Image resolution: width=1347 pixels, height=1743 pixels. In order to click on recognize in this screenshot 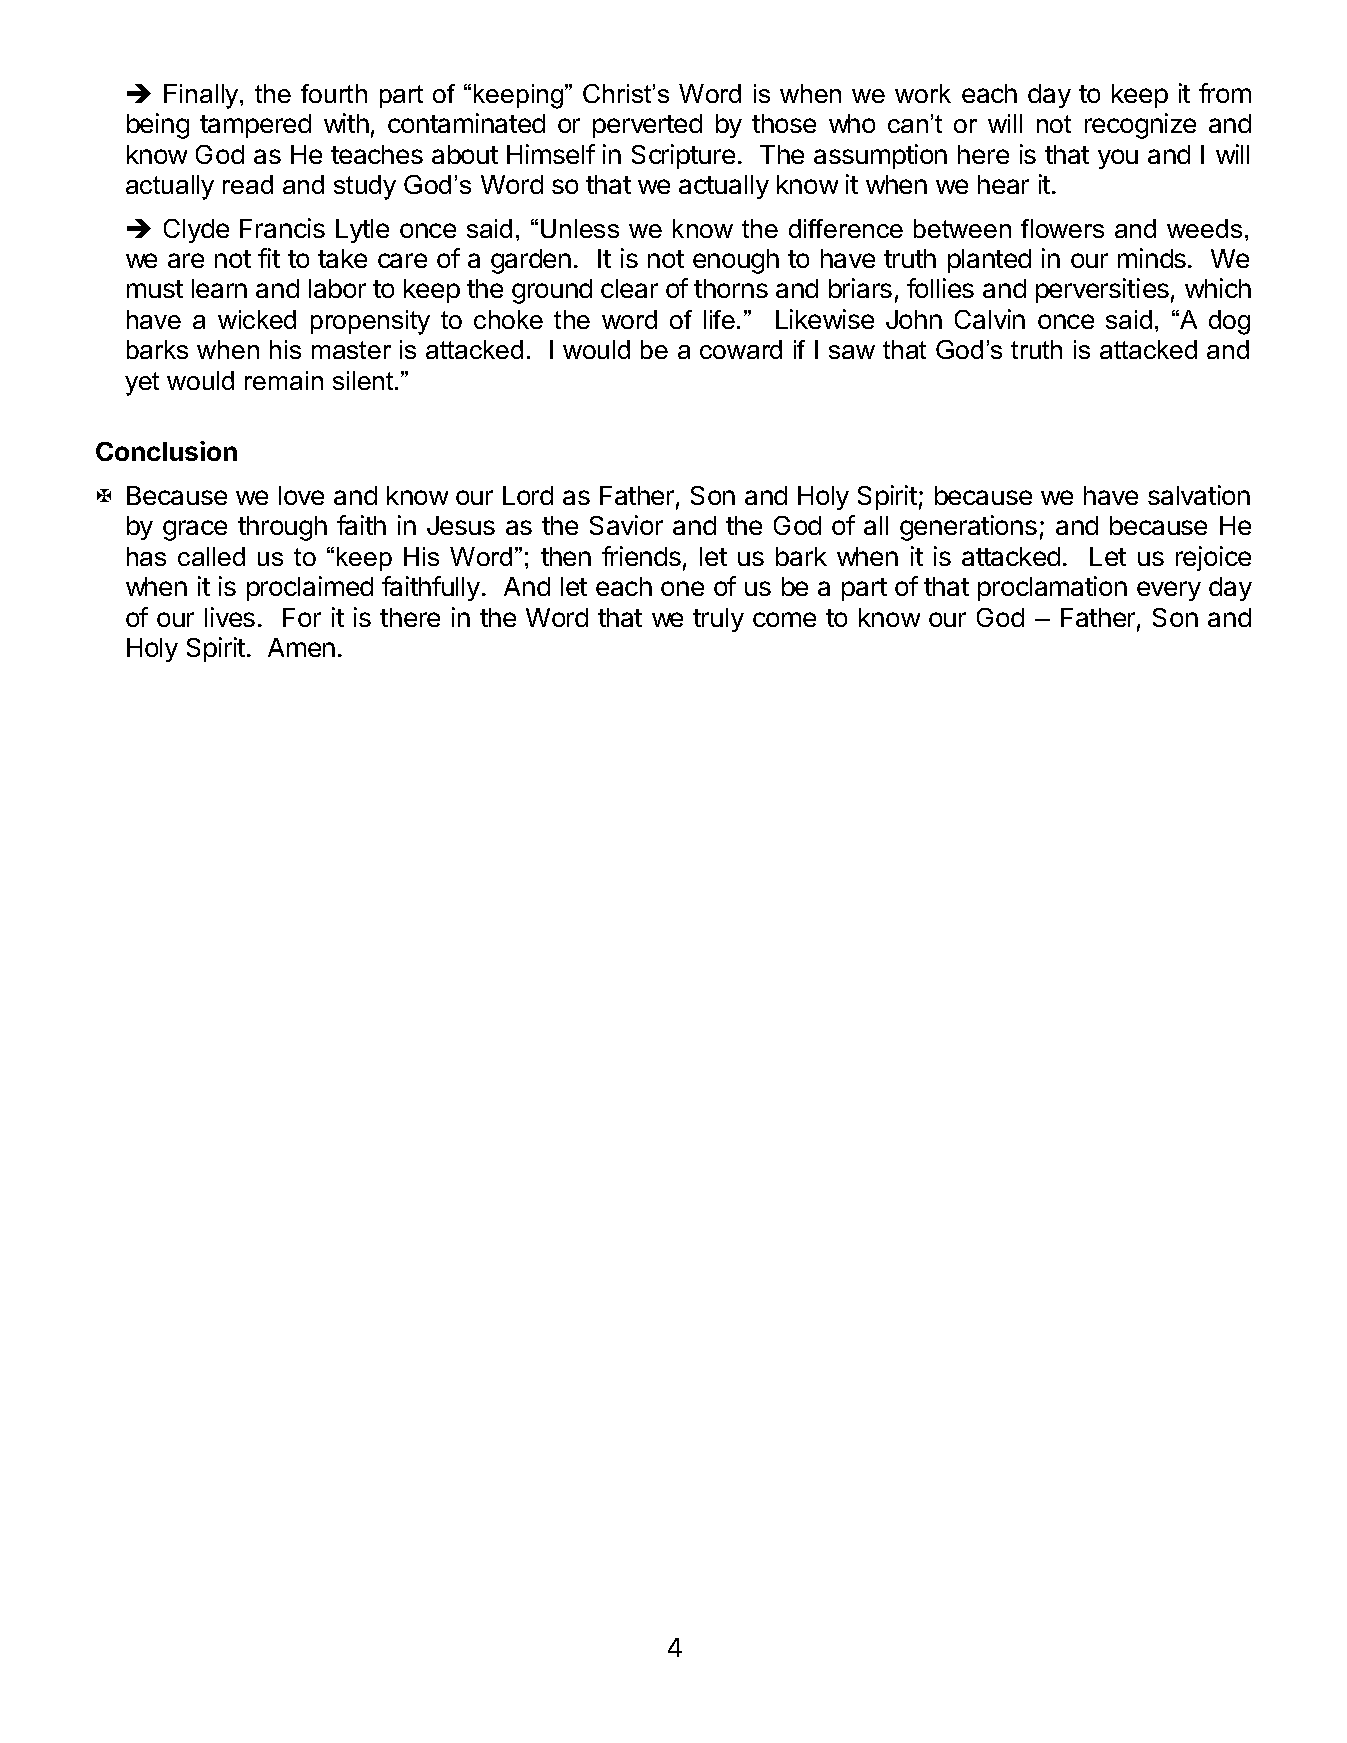, I will do `click(1140, 126)`.
